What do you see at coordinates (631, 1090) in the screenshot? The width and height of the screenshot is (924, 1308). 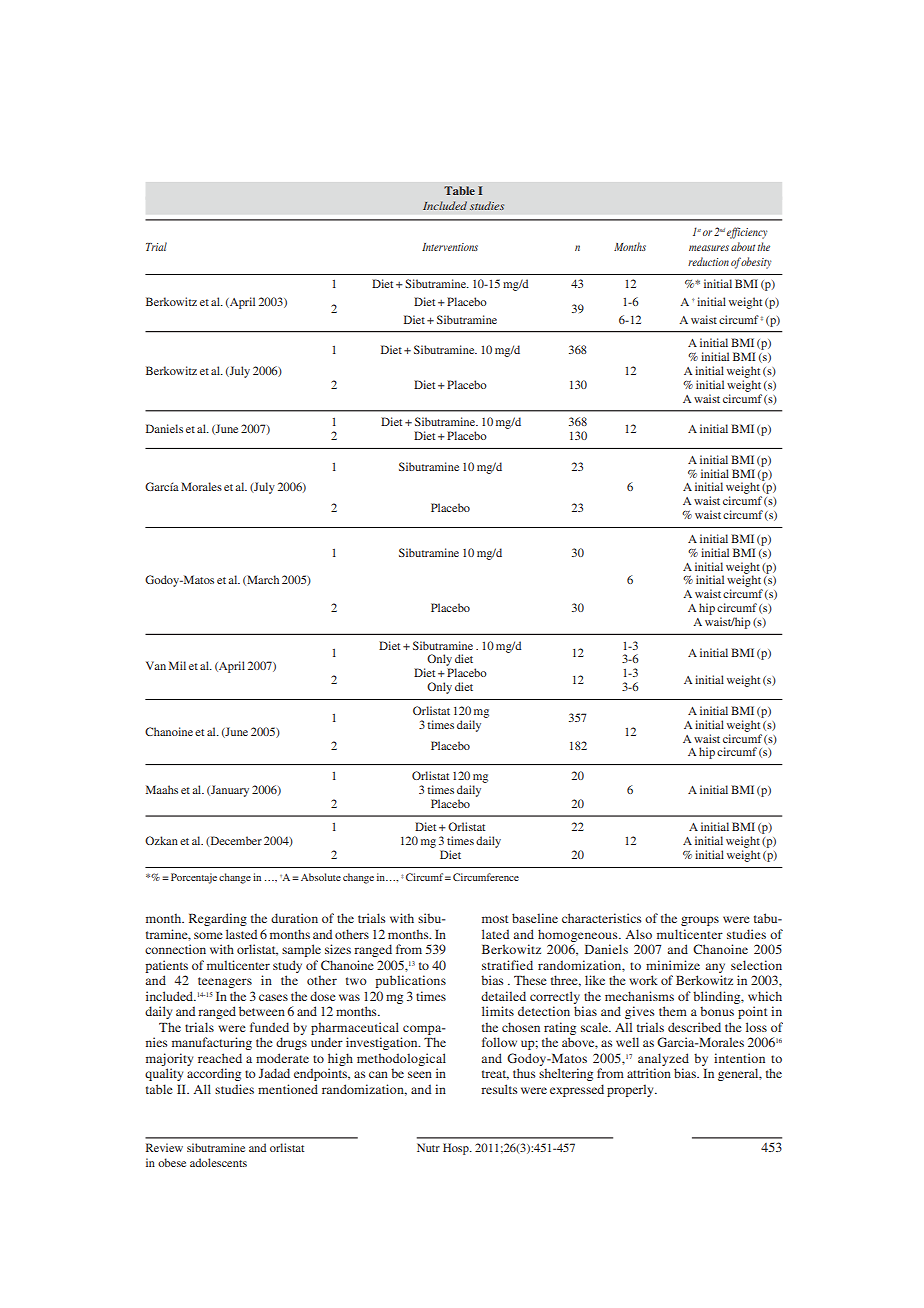 I see `properly` at bounding box center [631, 1090].
